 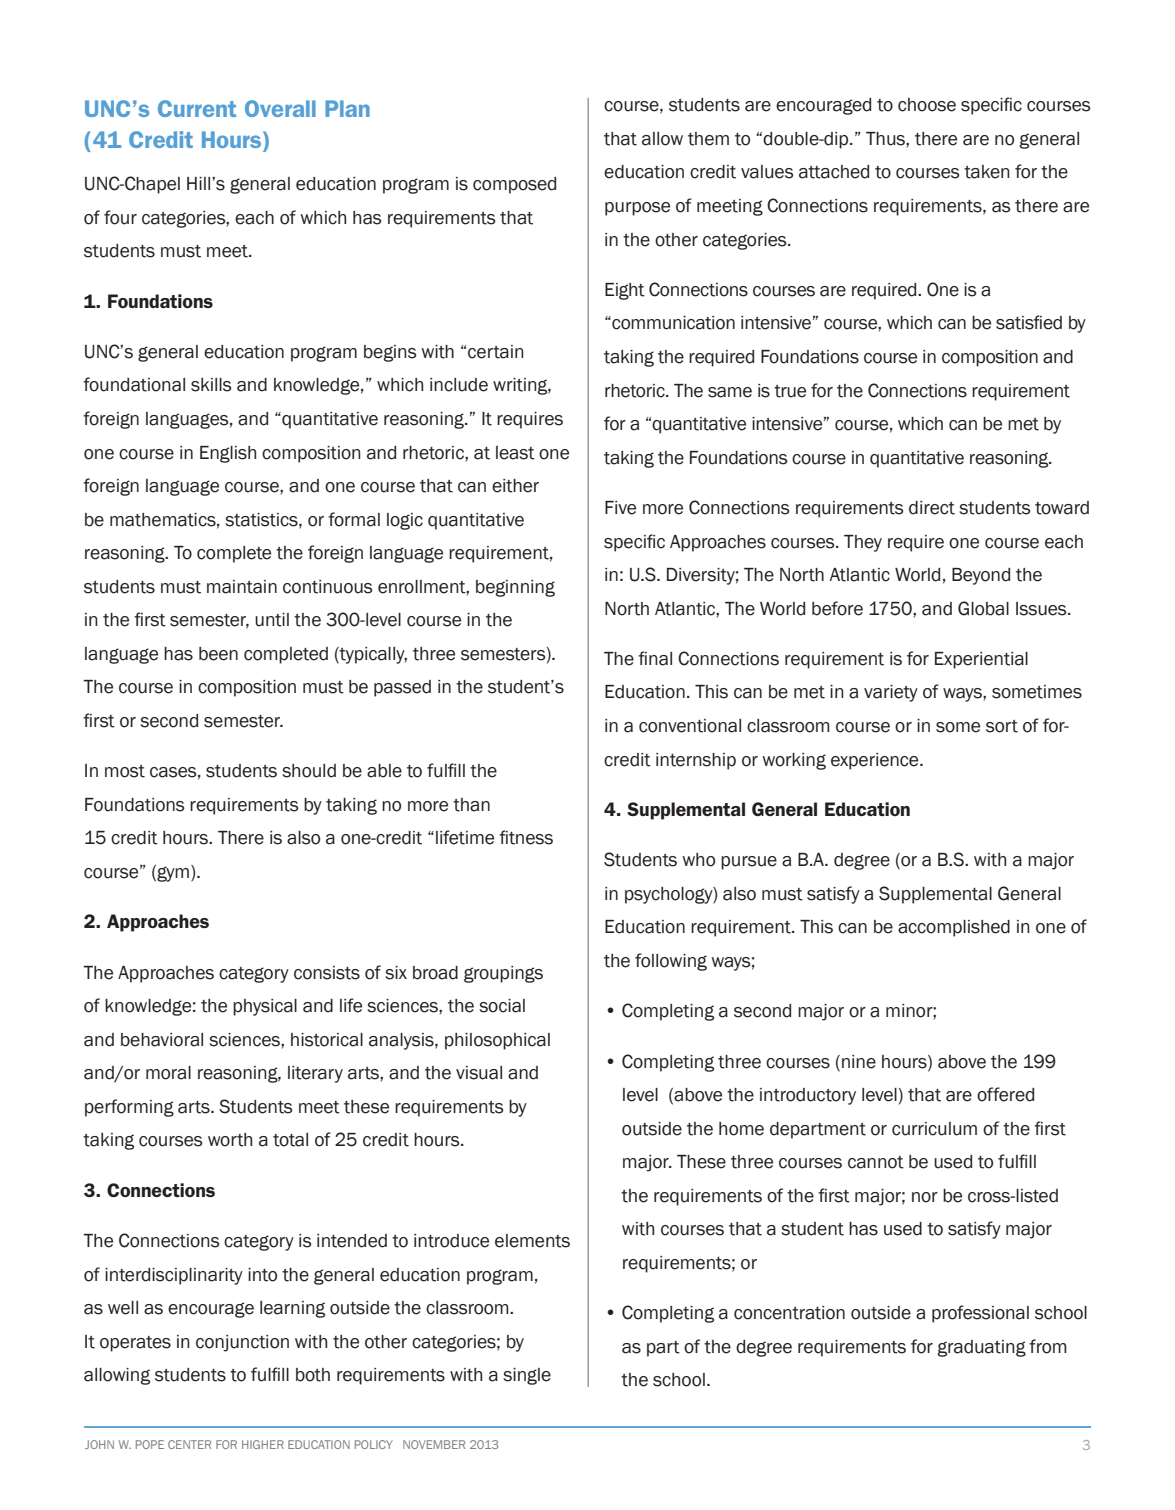 I want to click on most, so click(x=125, y=771).
